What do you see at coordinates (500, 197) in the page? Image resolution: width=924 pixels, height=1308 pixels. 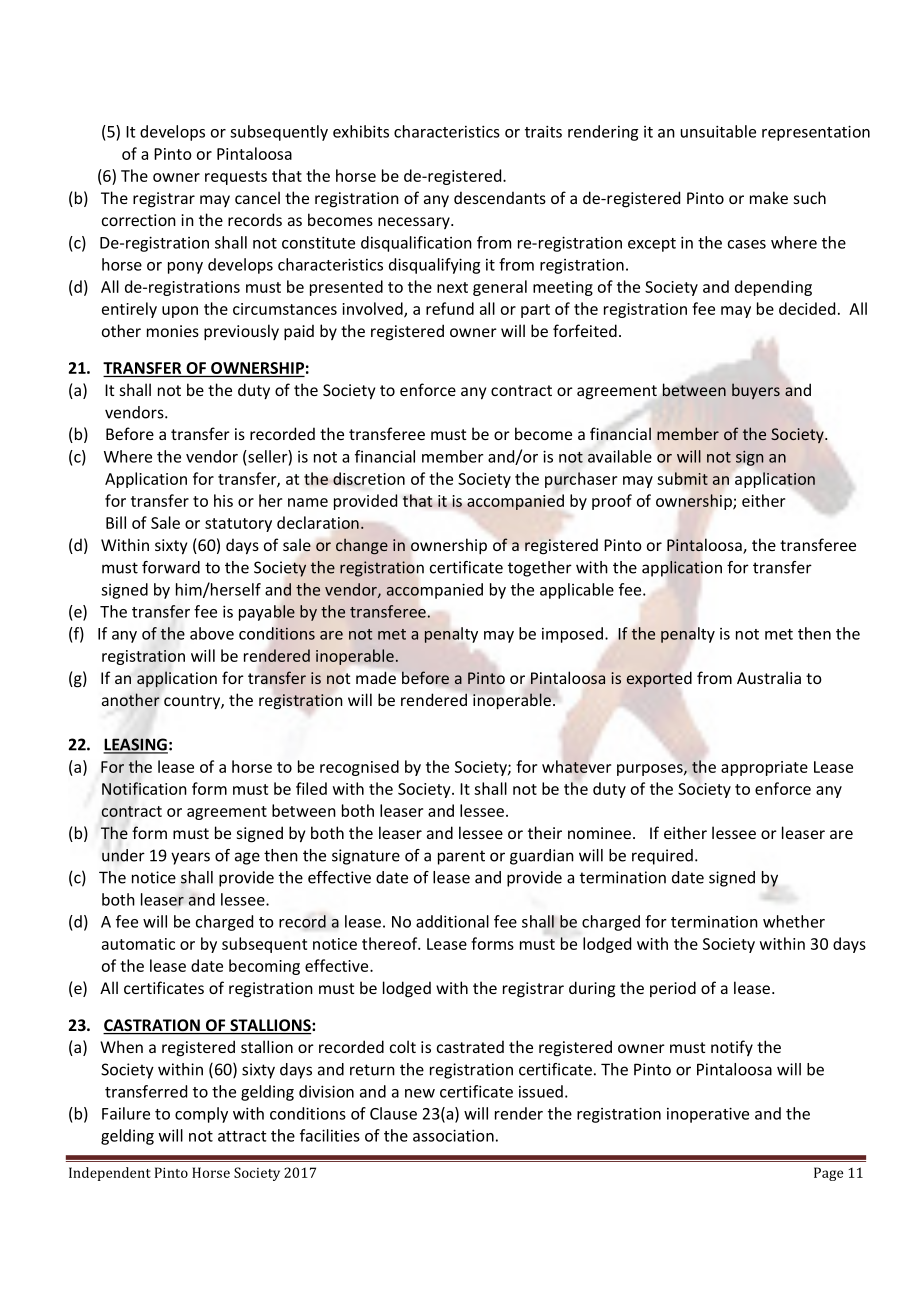 I see `descendants` at bounding box center [500, 197].
